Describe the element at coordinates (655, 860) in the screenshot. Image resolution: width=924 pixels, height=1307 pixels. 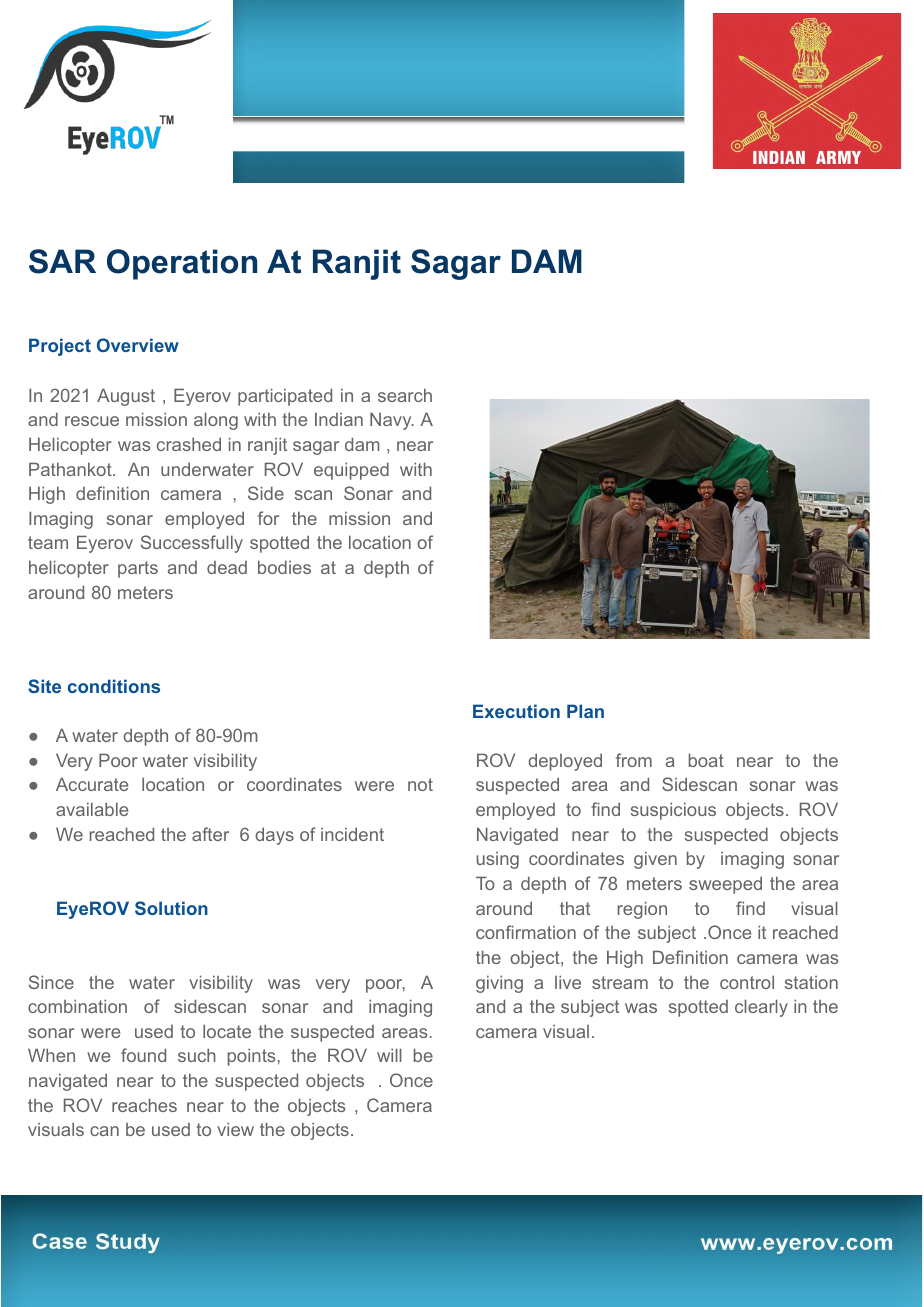
I see `given` at that location.
